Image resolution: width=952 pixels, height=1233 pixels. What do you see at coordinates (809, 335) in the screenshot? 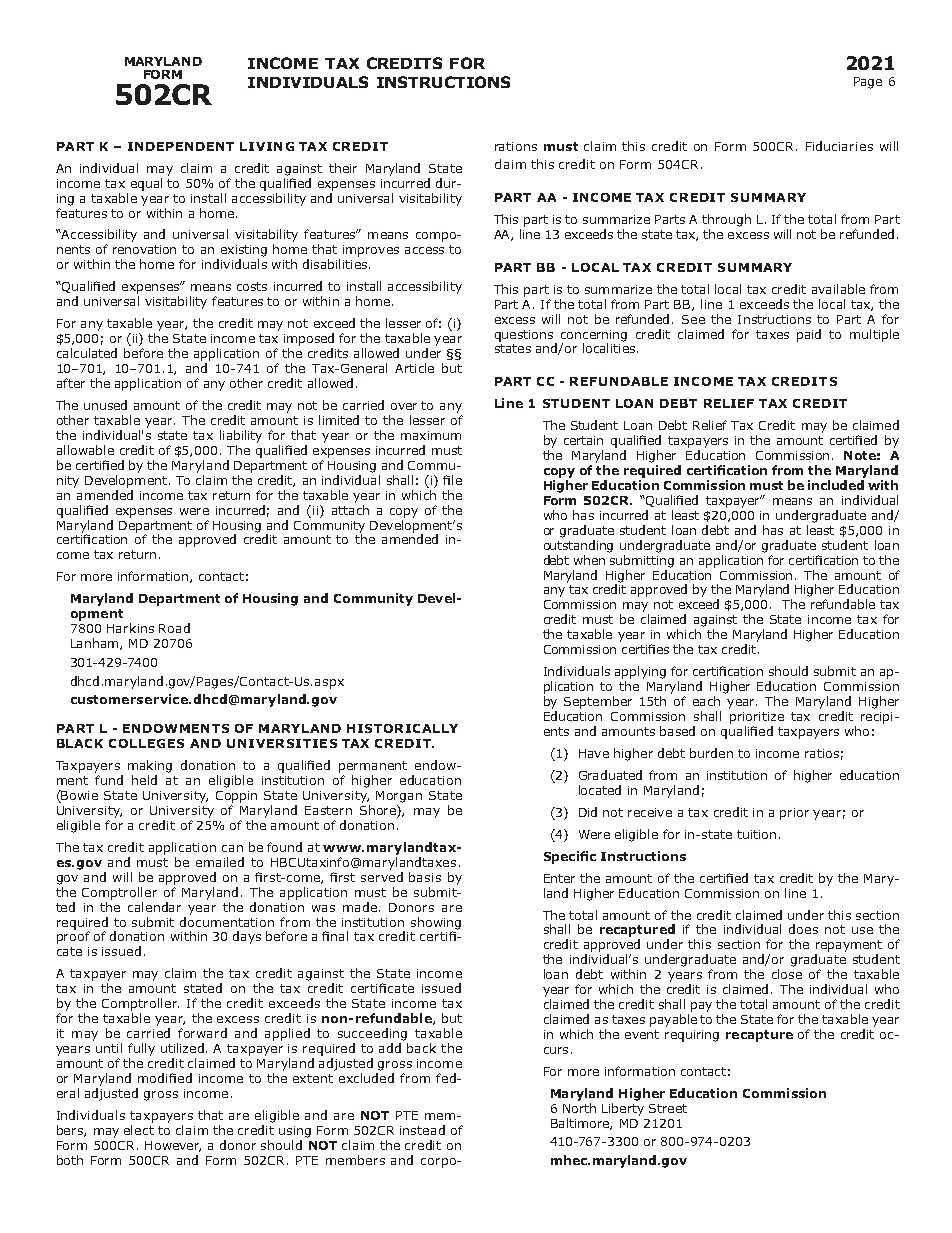
I see `paid` at bounding box center [809, 335].
